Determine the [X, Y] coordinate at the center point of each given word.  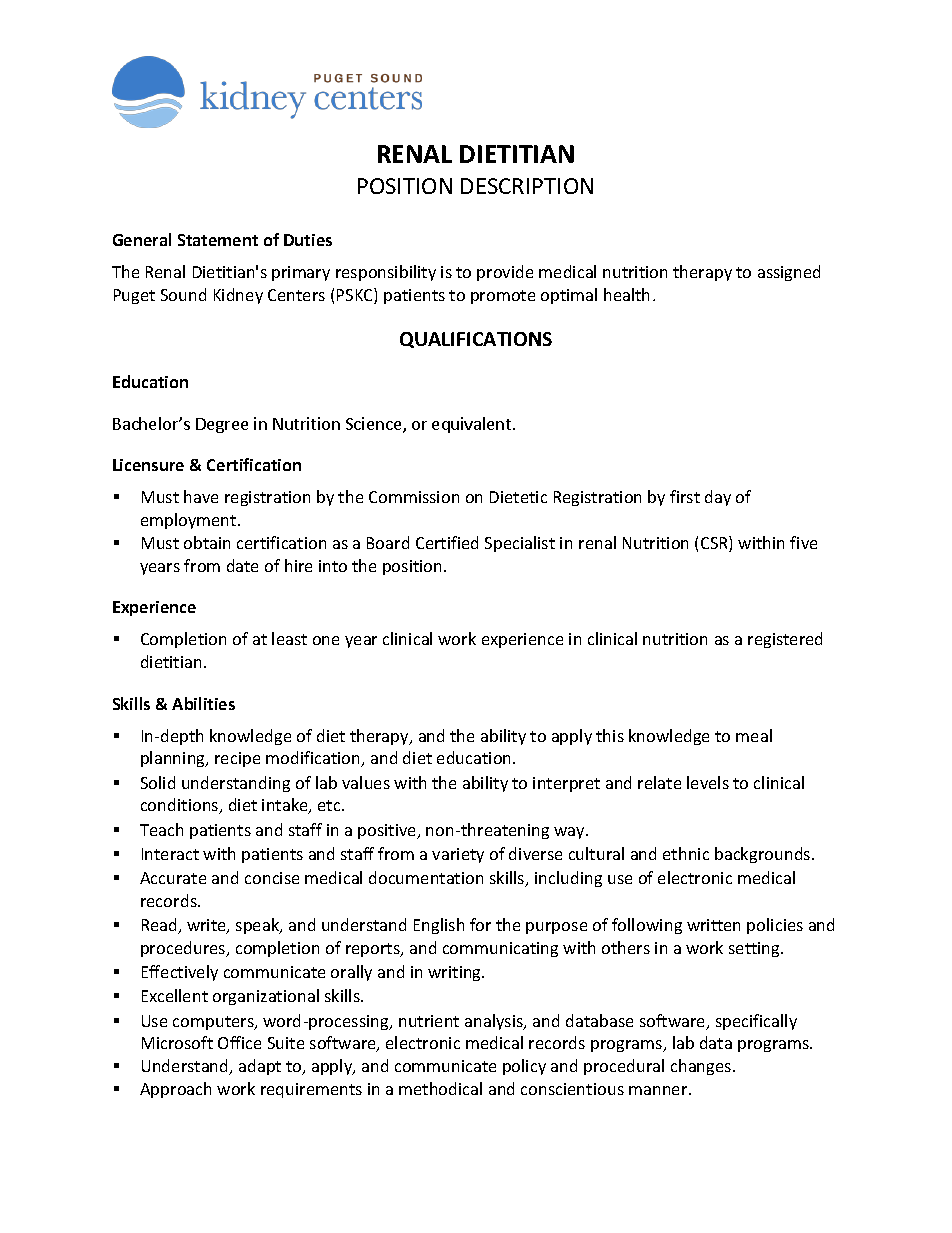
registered [785, 640]
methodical [440, 1088]
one [326, 640]
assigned [789, 273]
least [289, 638]
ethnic [686, 853]
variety [458, 855]
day [718, 498]
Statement [218, 240]
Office [239, 1042]
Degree [222, 425]
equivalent [473, 425]
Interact [170, 854]
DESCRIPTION [527, 186]
